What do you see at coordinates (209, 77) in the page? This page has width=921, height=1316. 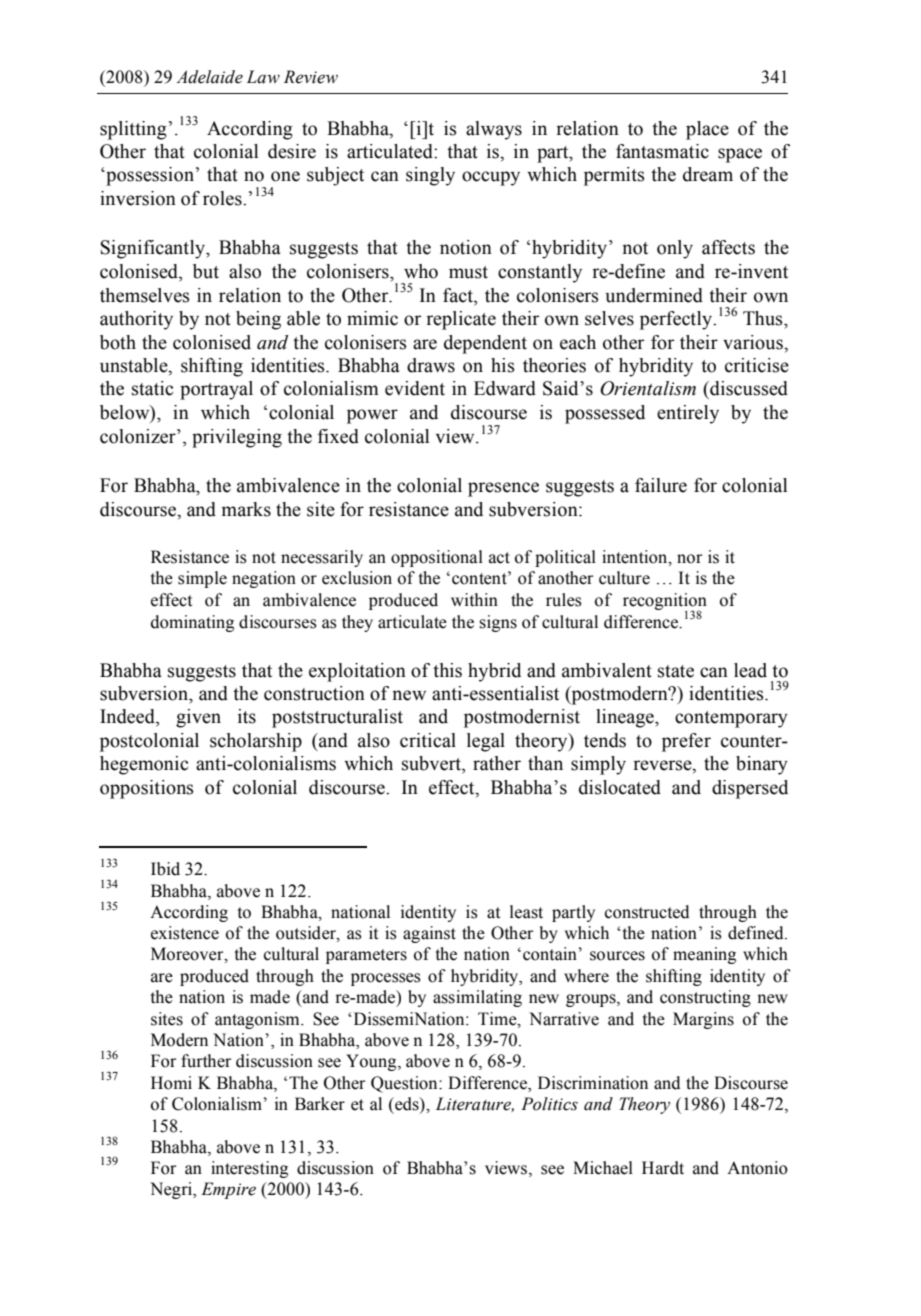 I see `Adelaide` at bounding box center [209, 77].
